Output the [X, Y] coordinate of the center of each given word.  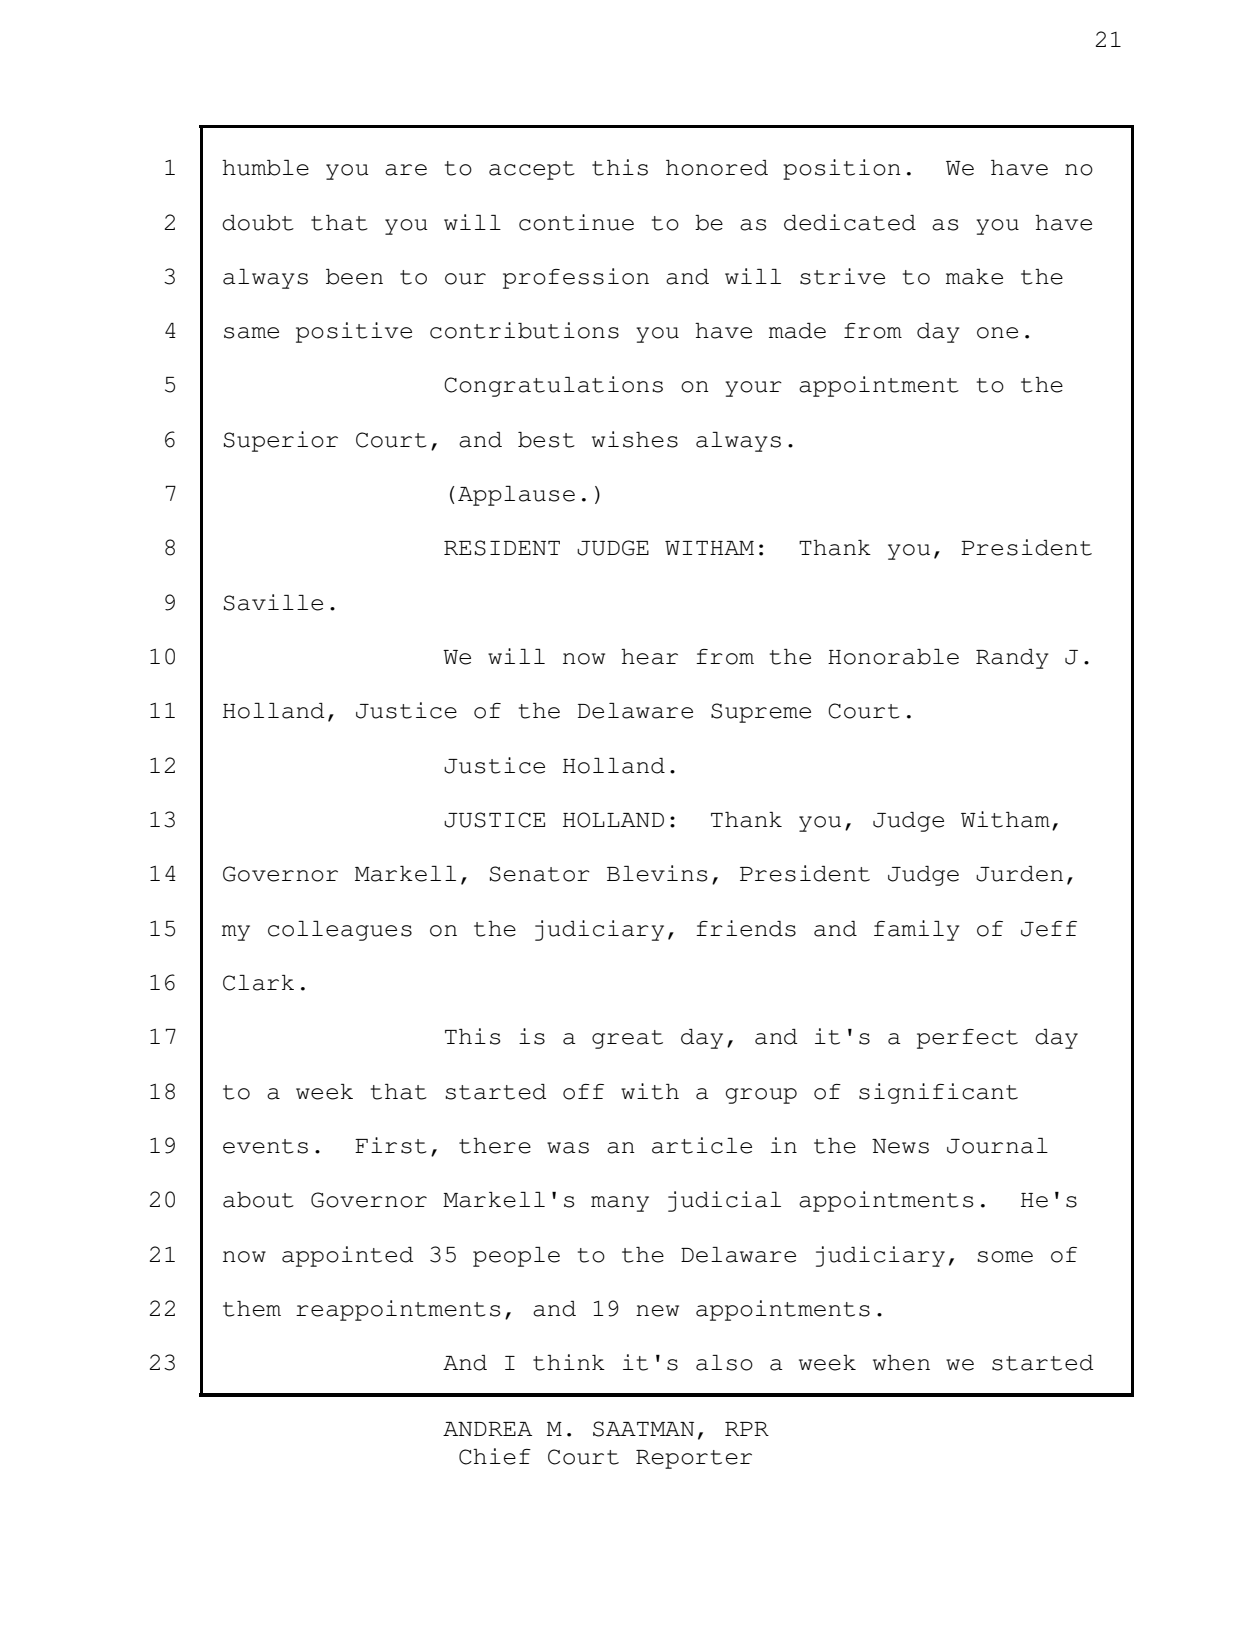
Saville [273, 602]
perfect [967, 1039]
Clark [258, 983]
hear [649, 657]
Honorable [893, 657]
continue [576, 222]
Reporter [694, 1459]
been [354, 277]
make [974, 277]
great [627, 1039]
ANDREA [487, 1429]
